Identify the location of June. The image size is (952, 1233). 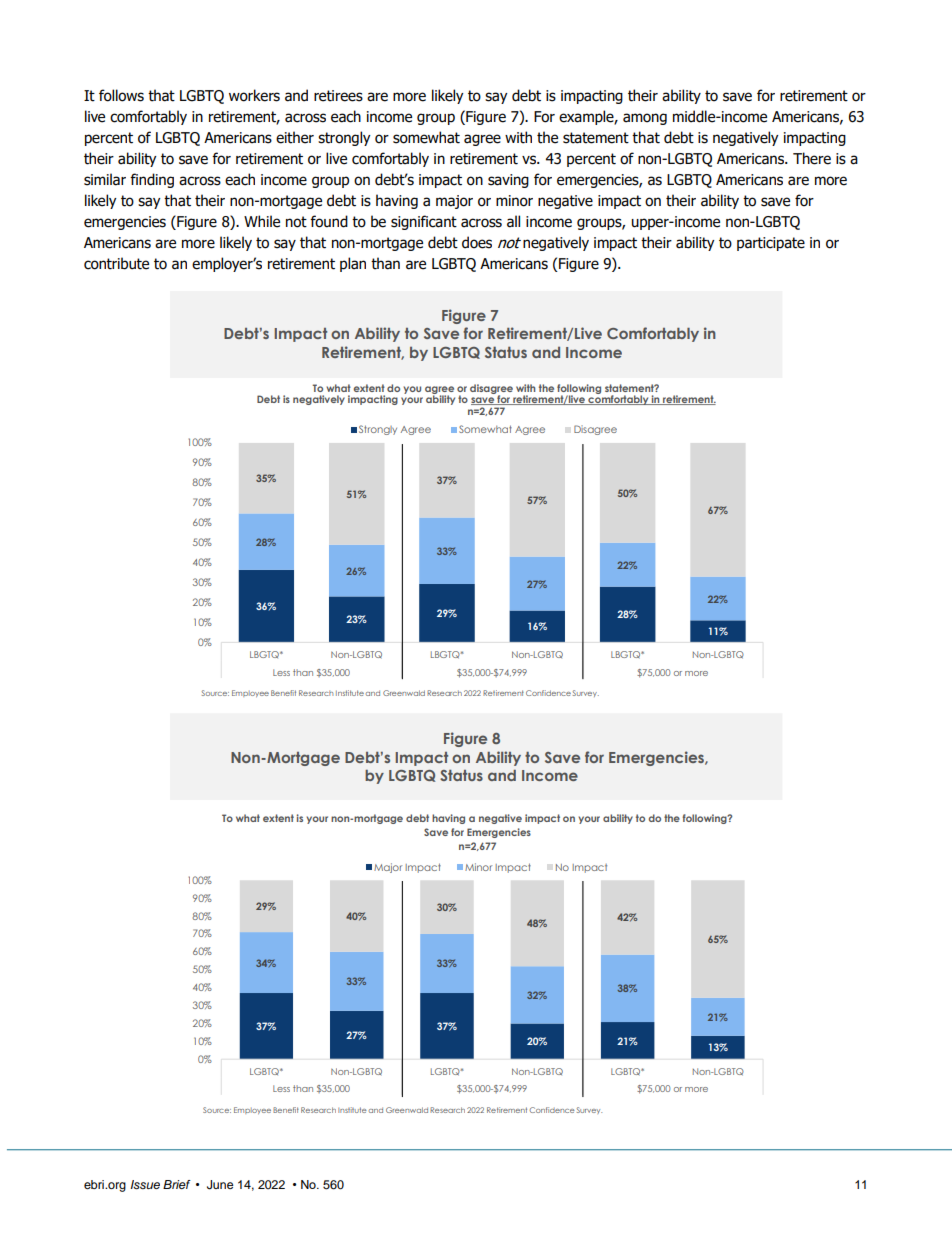
(220, 1185).
